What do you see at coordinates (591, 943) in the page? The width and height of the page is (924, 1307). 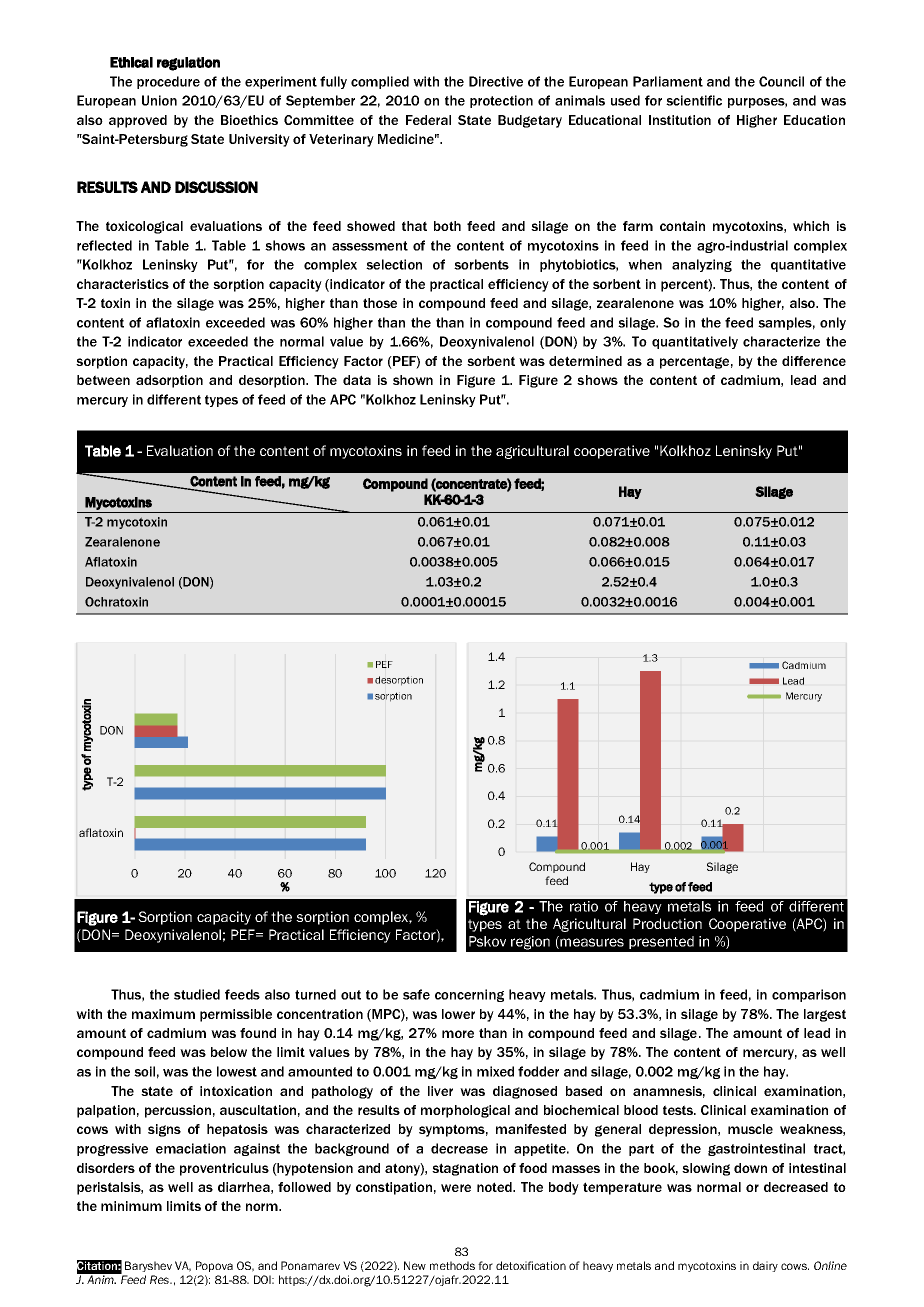 I see `measures` at bounding box center [591, 943].
